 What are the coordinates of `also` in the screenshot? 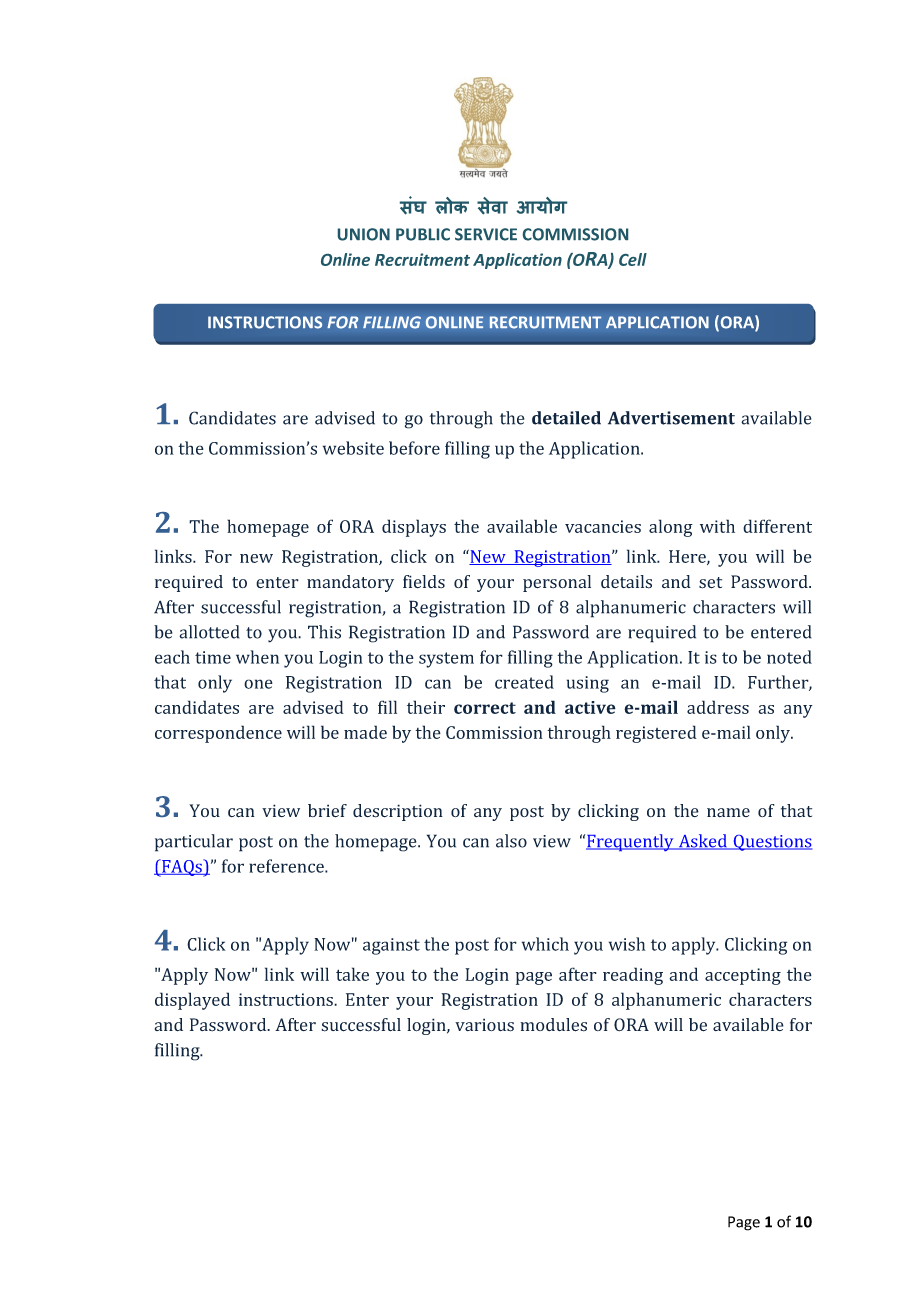 It's located at (511, 841).
